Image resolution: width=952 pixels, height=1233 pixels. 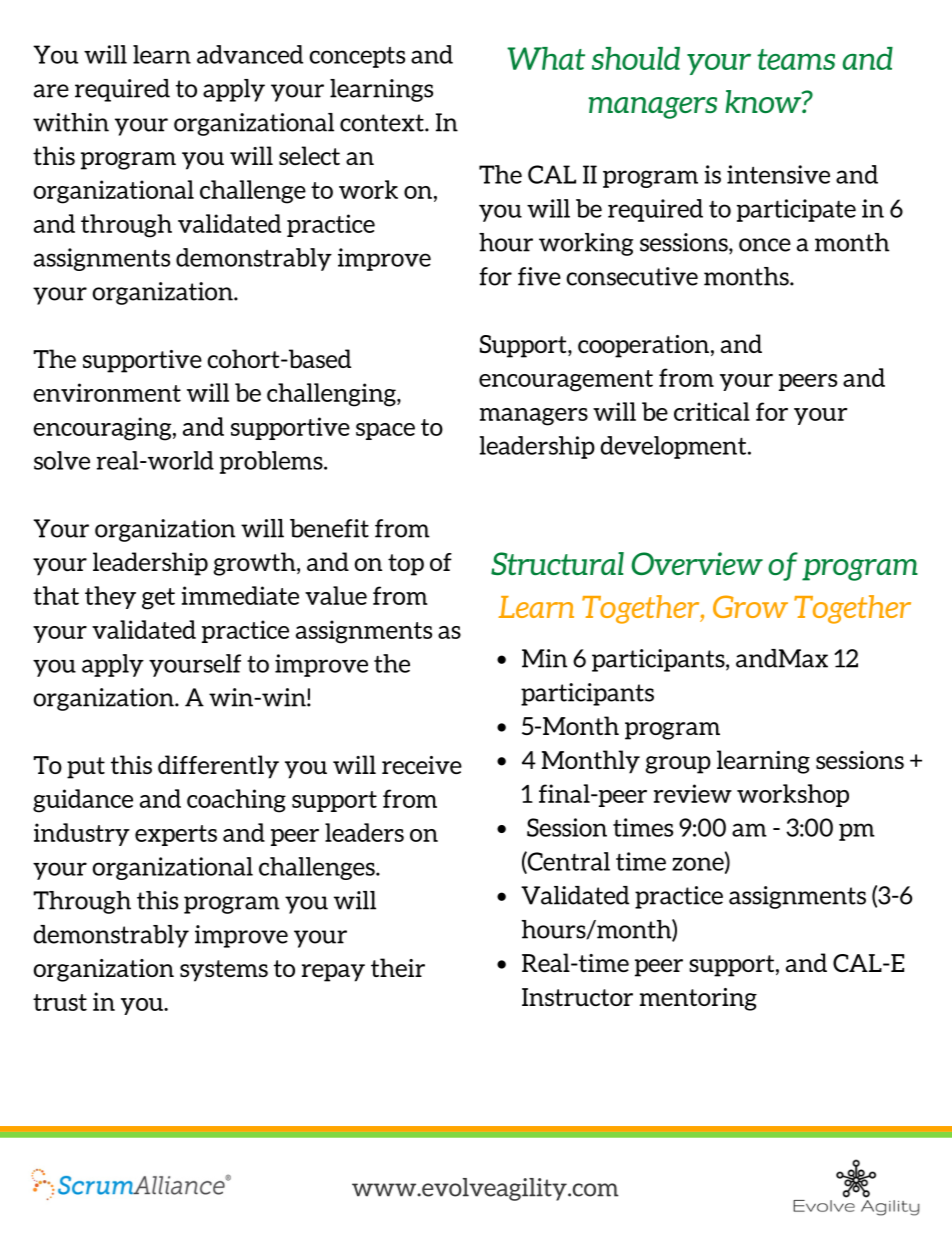 I want to click on environment, so click(x=107, y=392).
